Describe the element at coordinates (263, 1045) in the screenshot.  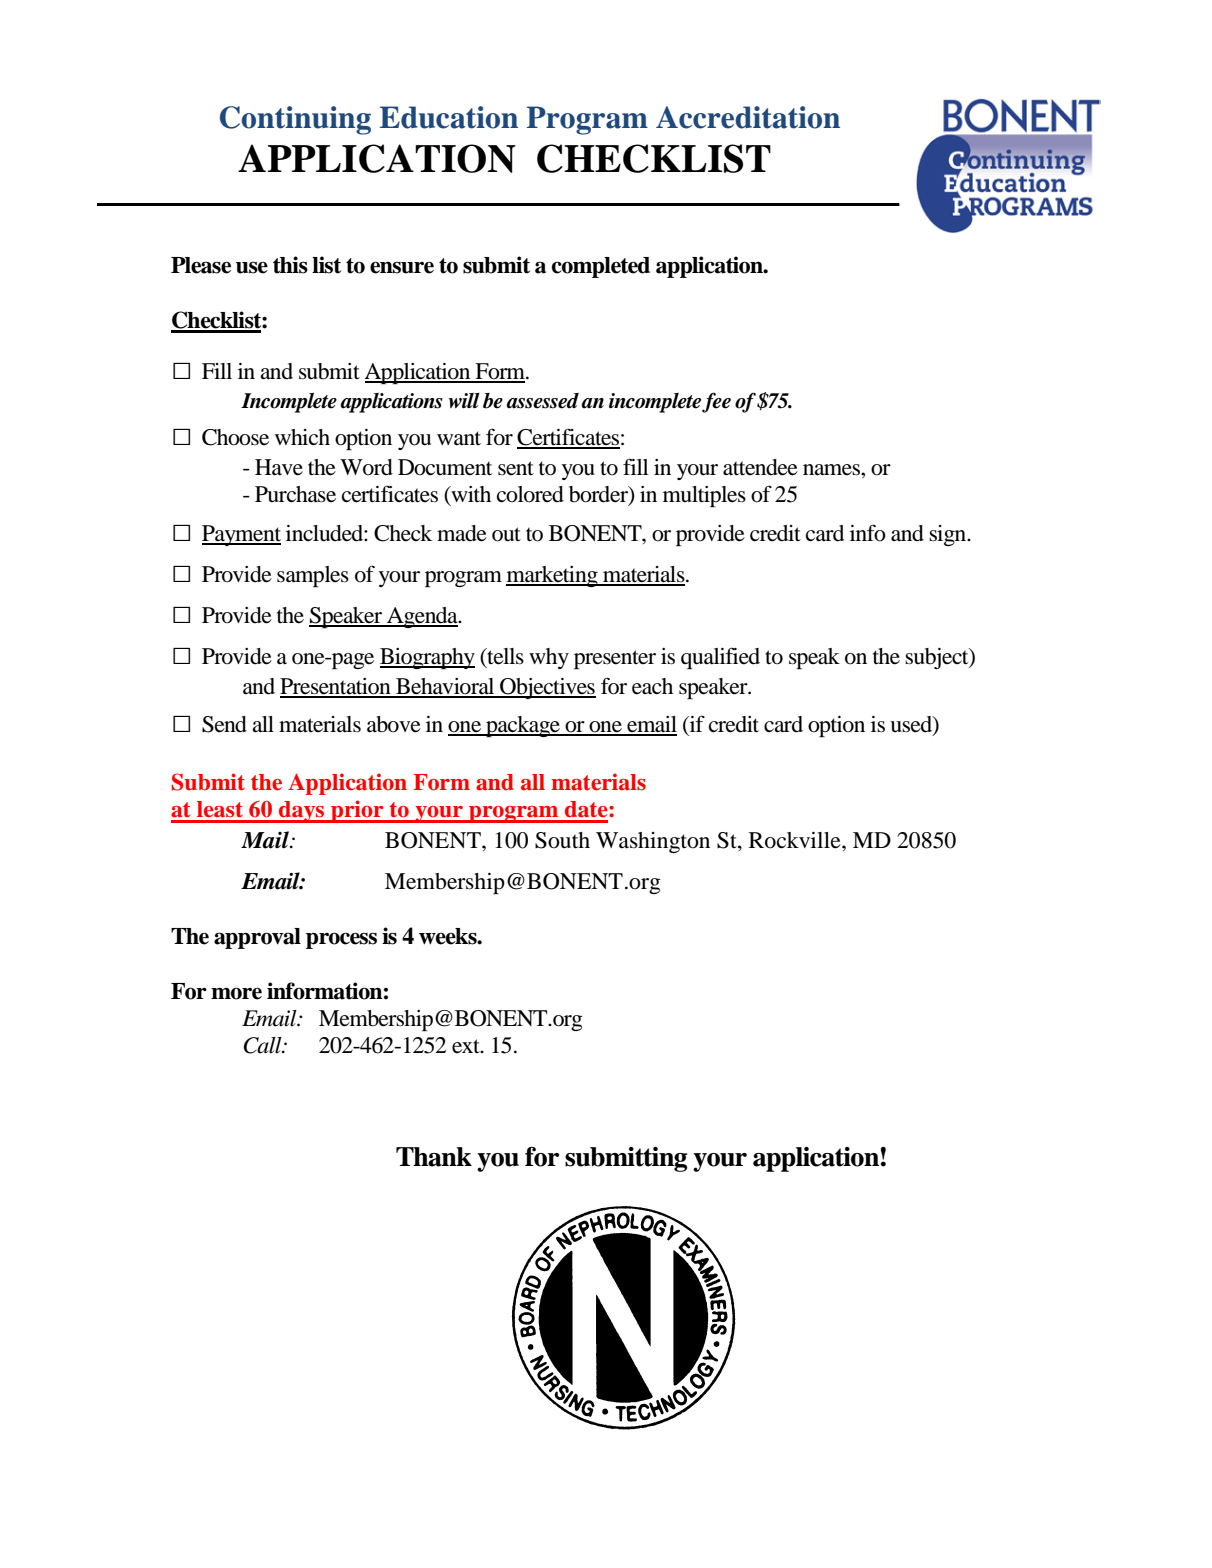
I see `Call` at that location.
